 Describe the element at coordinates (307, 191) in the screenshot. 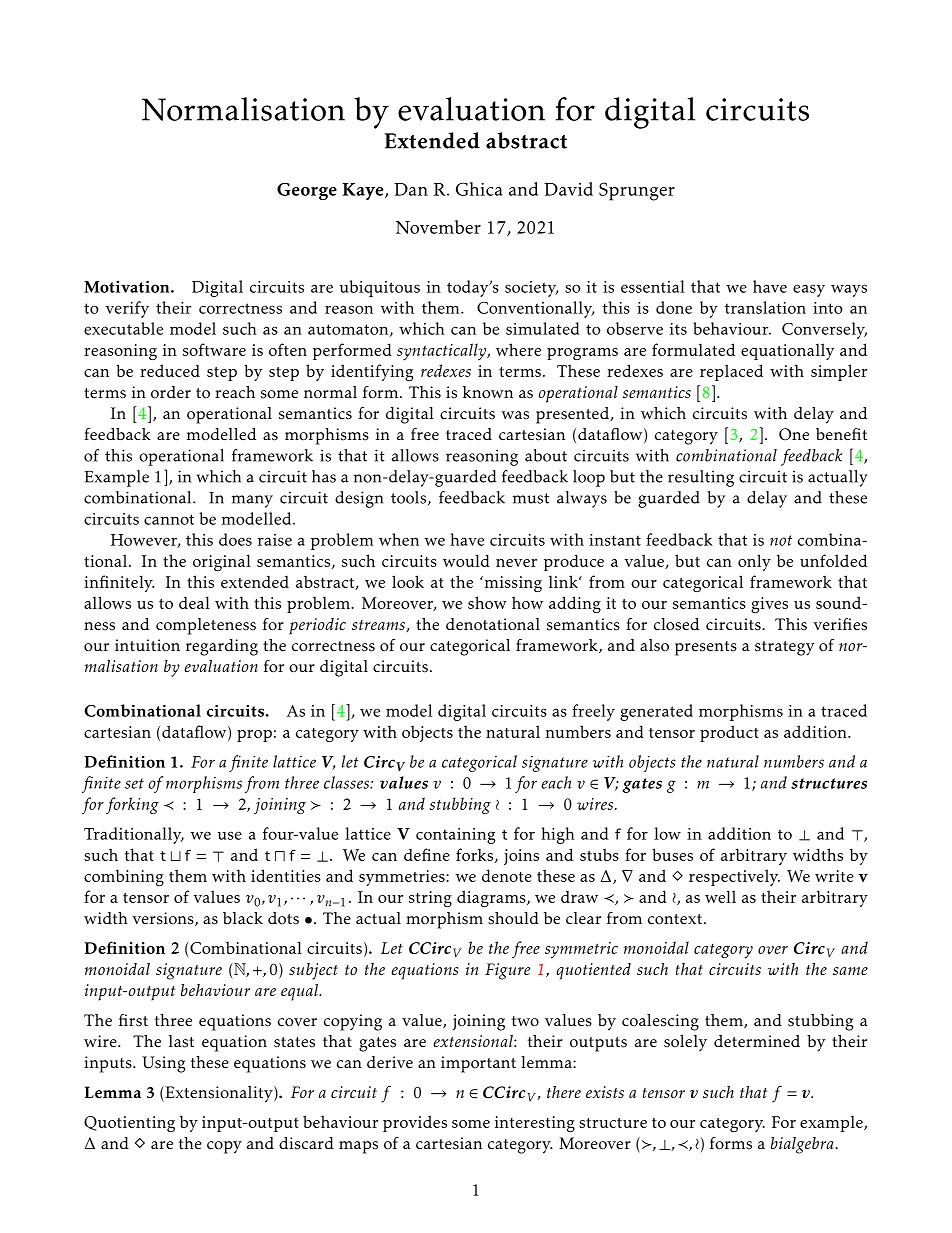

I see `George` at that location.
